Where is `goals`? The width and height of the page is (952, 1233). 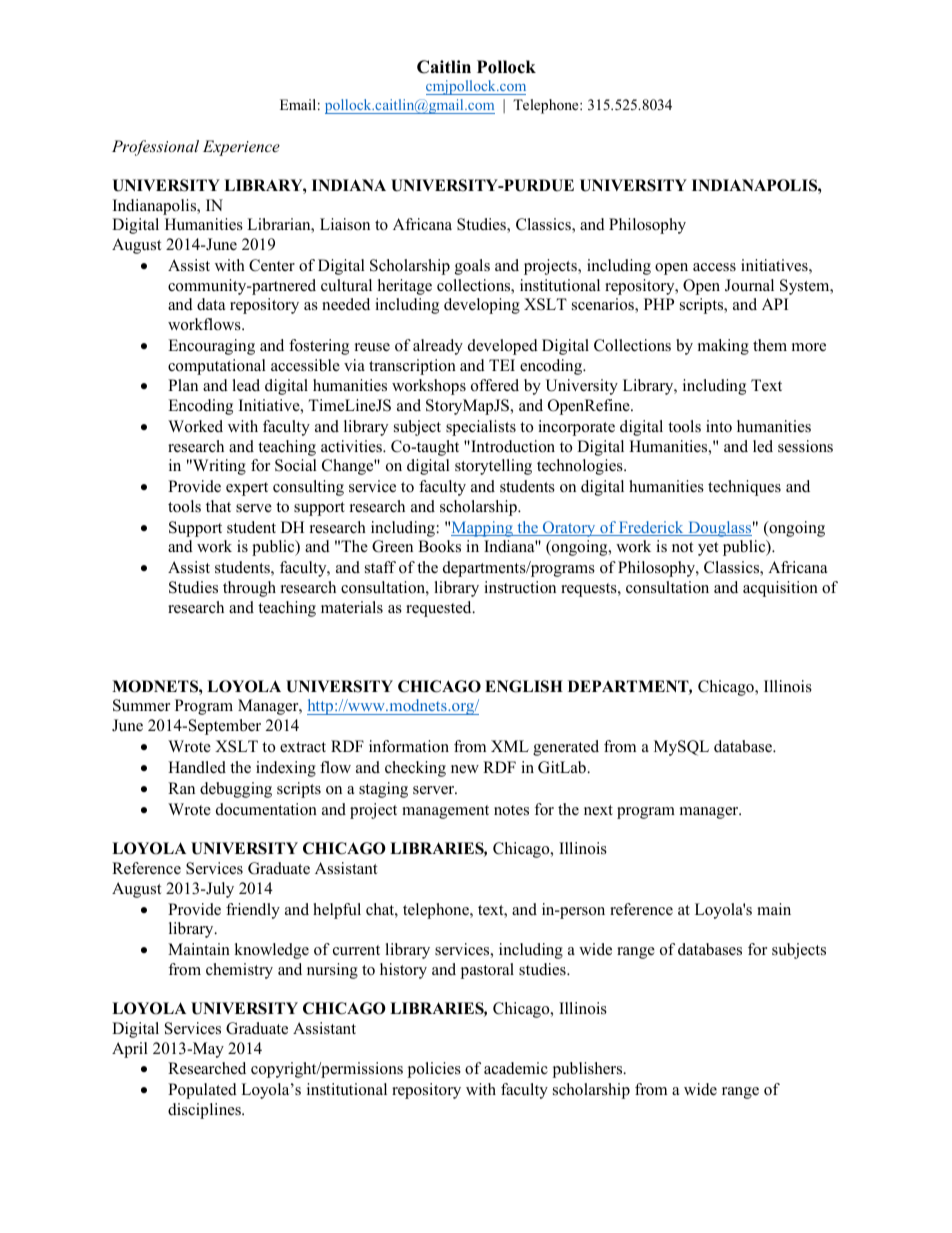
goals is located at coordinates (472, 267).
